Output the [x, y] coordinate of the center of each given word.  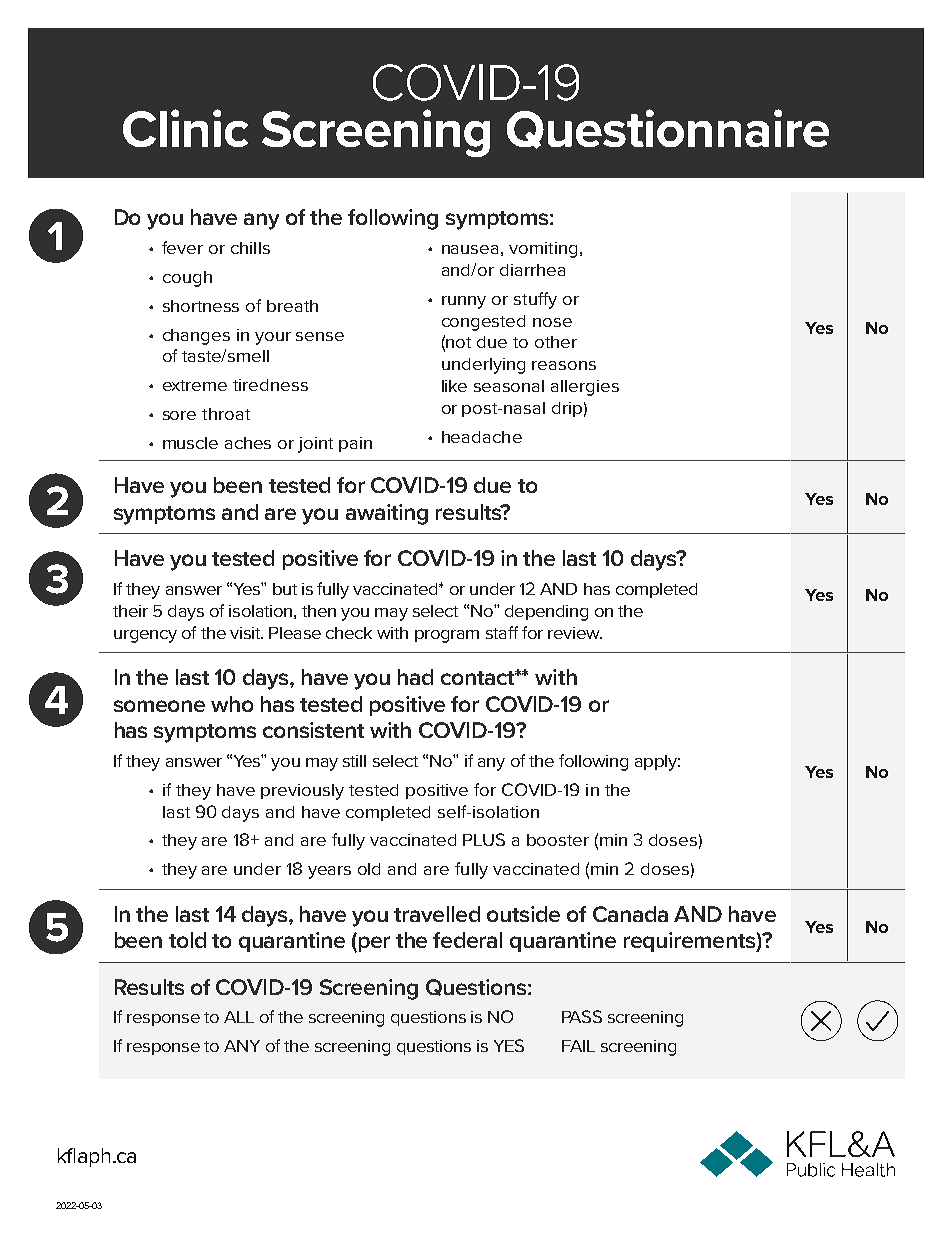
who [232, 704]
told [187, 940]
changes [196, 337]
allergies [585, 388]
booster [558, 840]
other [556, 342]
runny [464, 302]
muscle [190, 443]
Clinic [185, 128]
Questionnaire [668, 129]
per [374, 944]
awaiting [387, 514]
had [415, 677]
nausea [470, 249]
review [575, 633]
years [329, 872]
